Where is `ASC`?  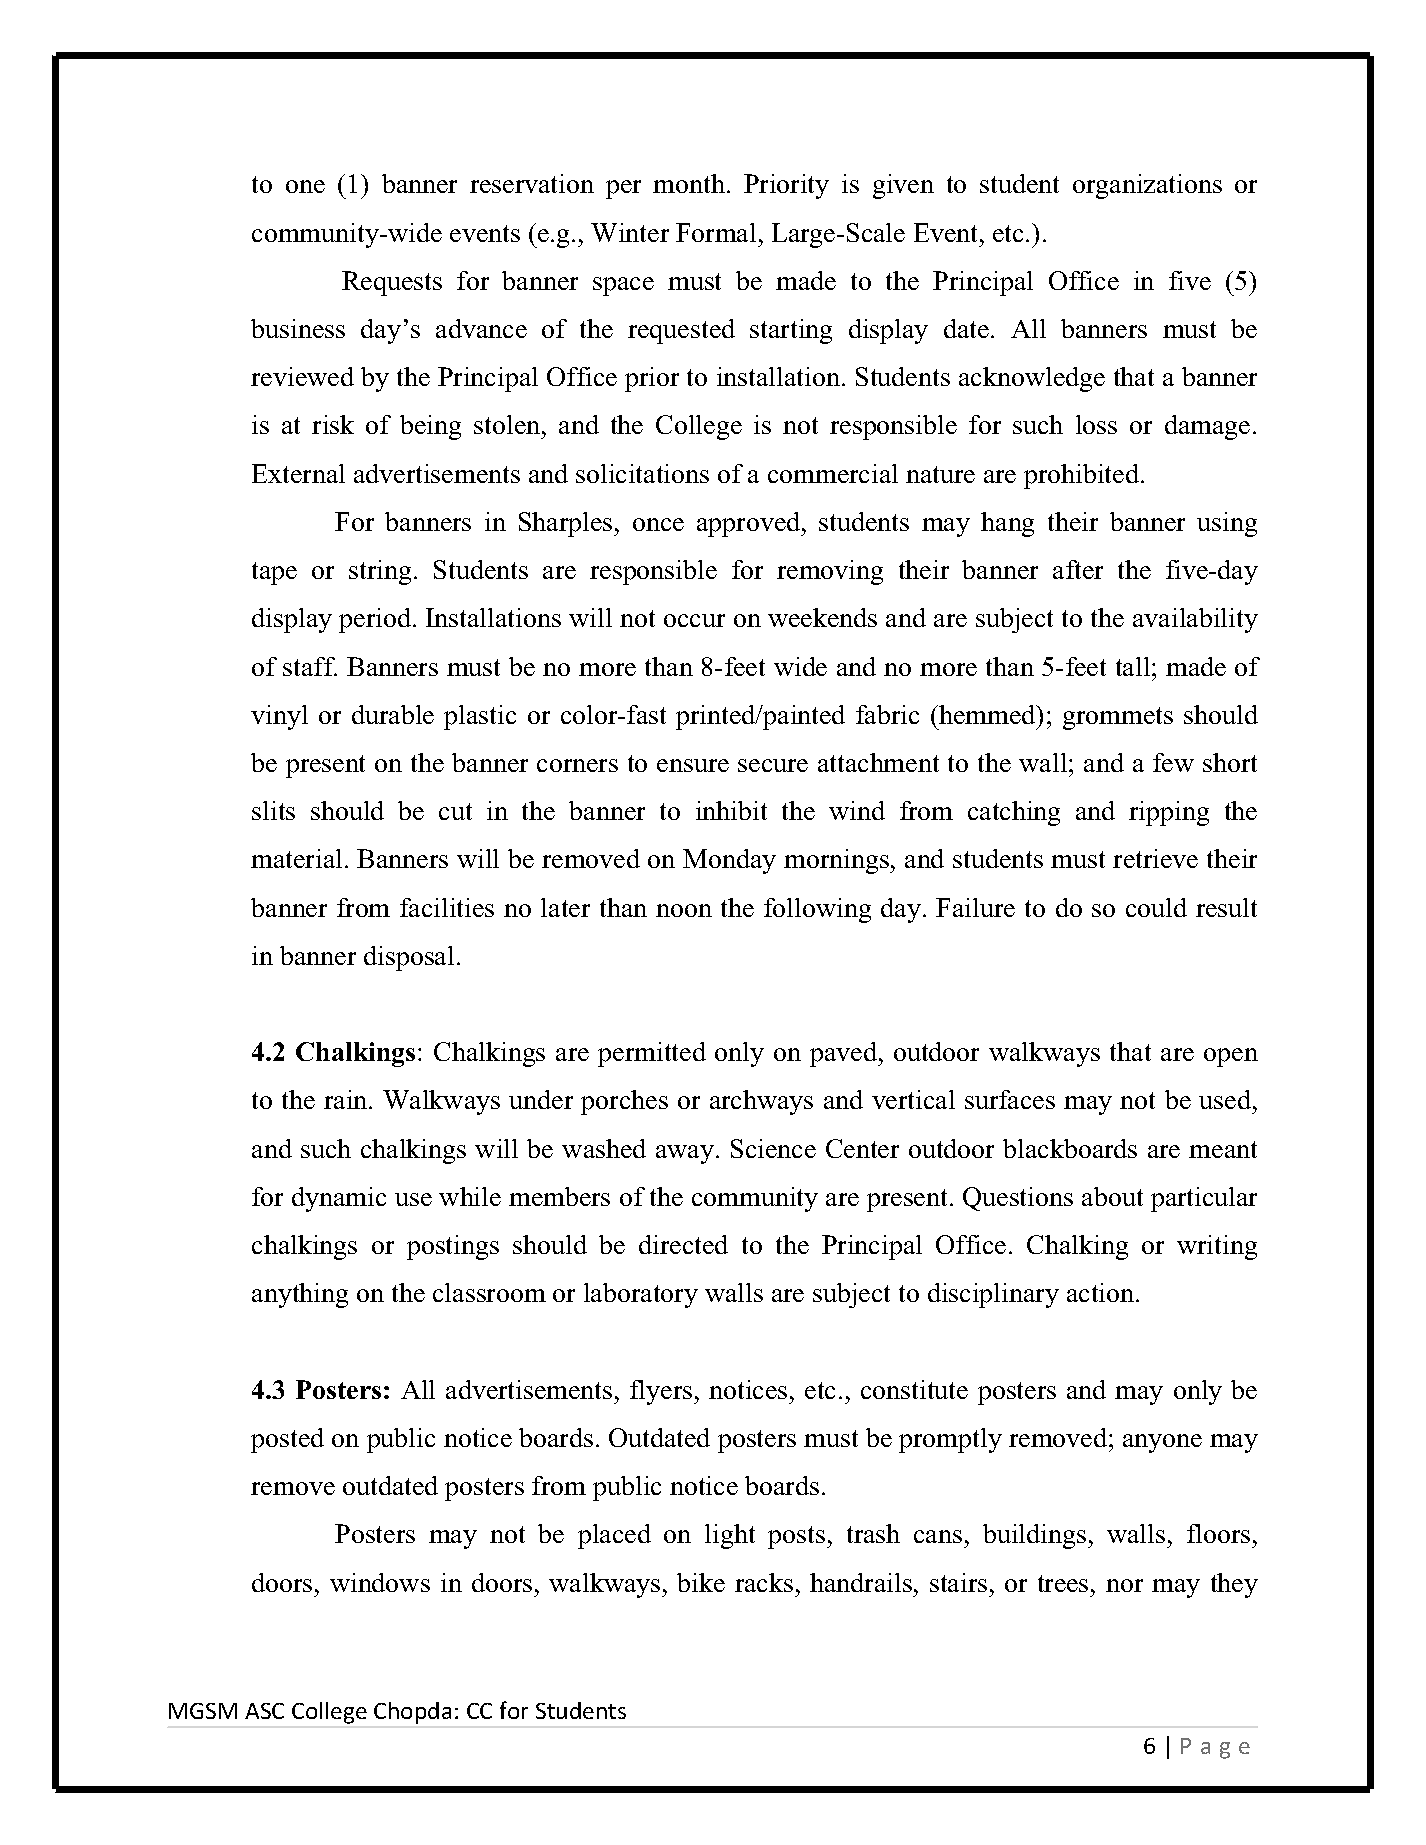
ASC is located at coordinates (264, 1711).
